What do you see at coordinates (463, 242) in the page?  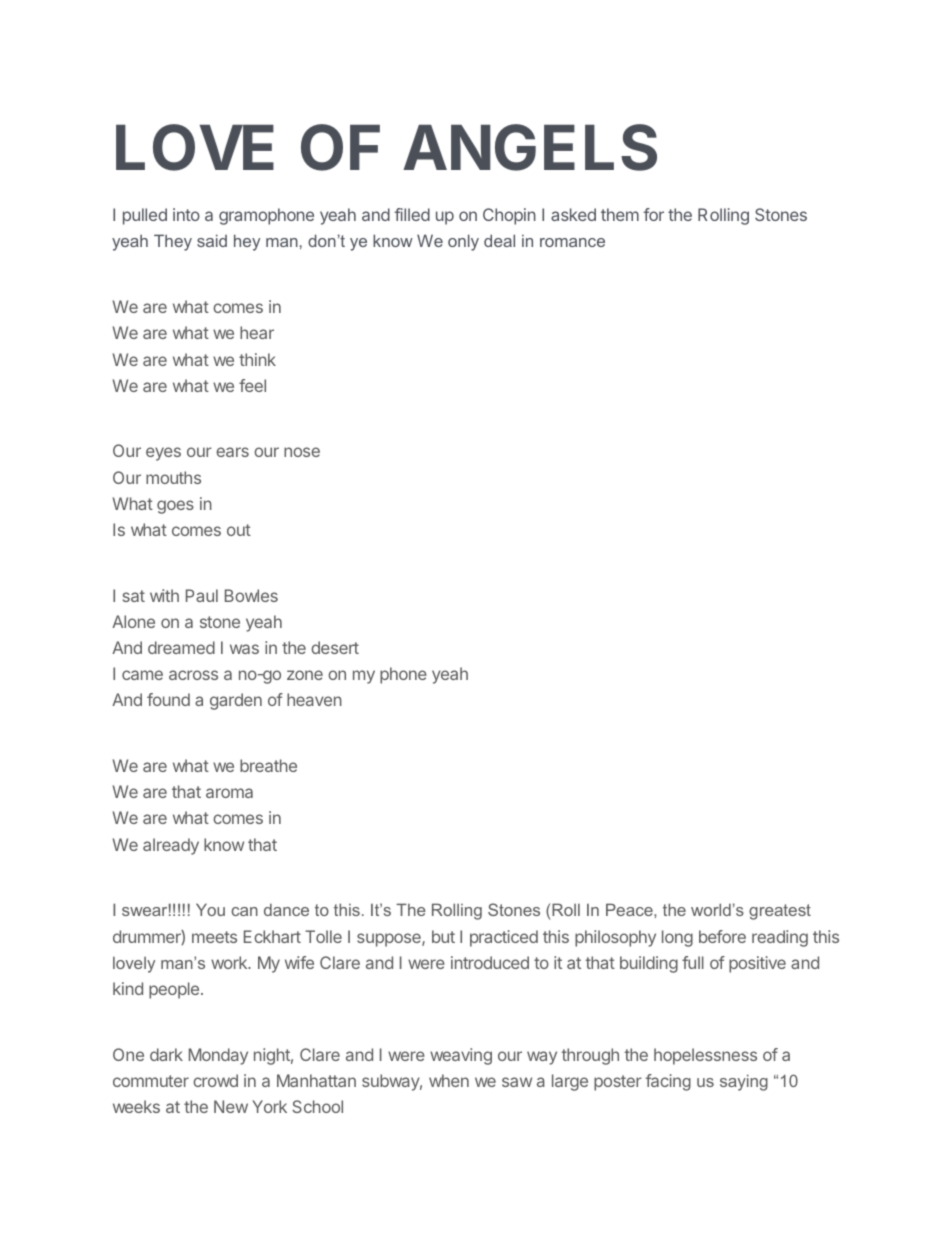 I see `only` at bounding box center [463, 242].
